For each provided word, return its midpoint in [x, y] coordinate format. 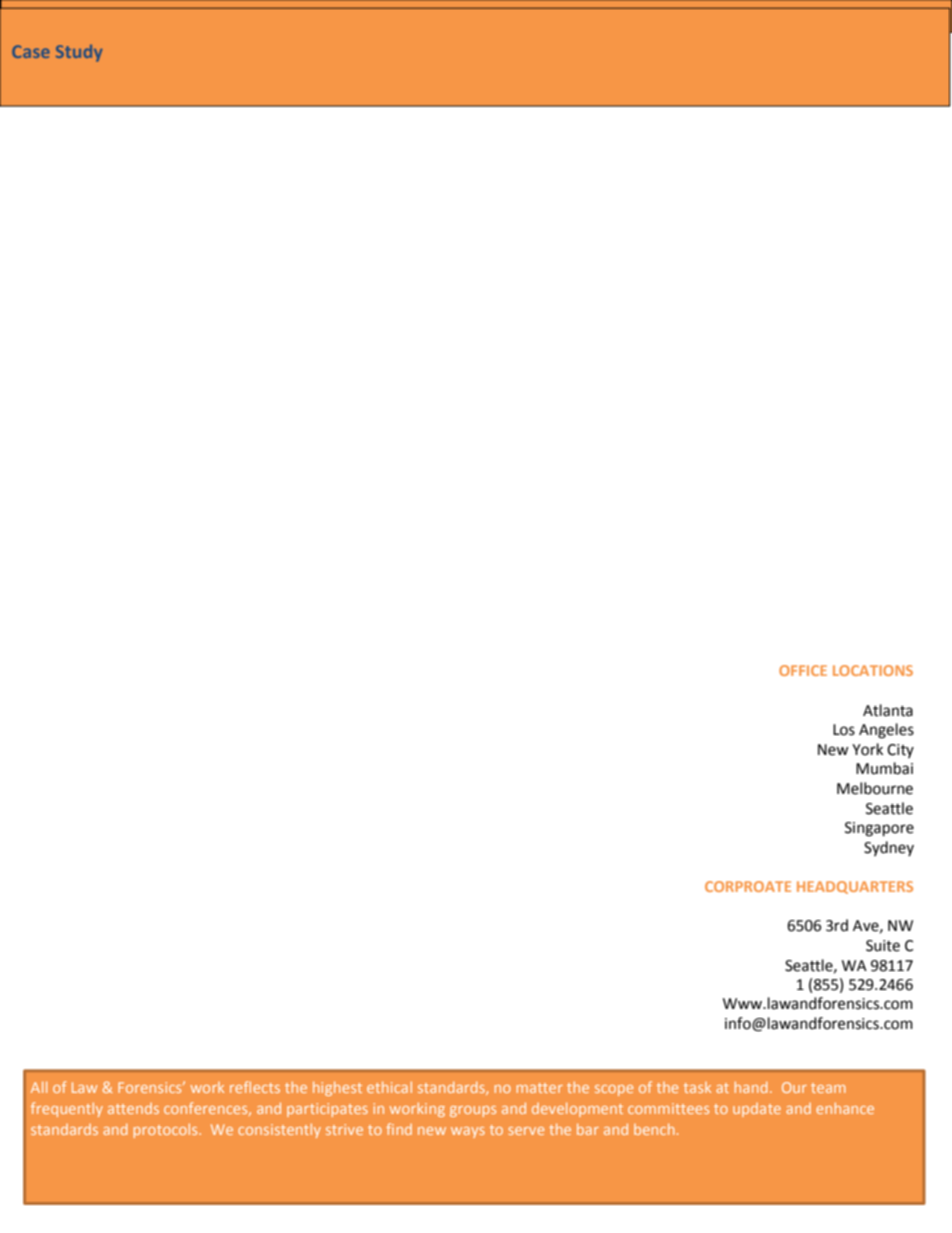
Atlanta [888, 710]
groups [473, 1111]
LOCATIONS [873, 670]
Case [31, 51]
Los [844, 730]
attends [133, 1108]
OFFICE [803, 670]
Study [79, 53]
